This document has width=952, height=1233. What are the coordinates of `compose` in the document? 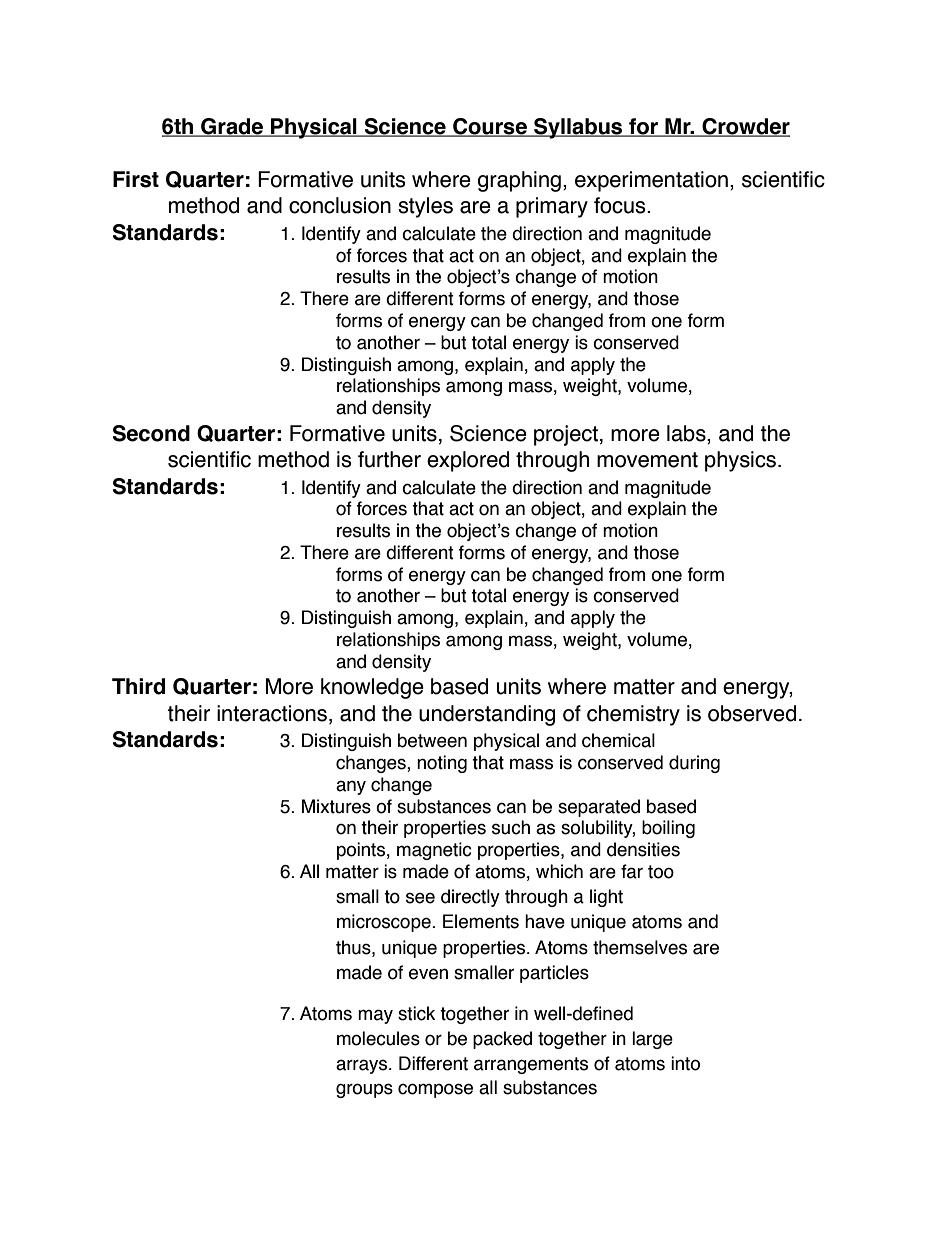 It's located at (435, 1090).
